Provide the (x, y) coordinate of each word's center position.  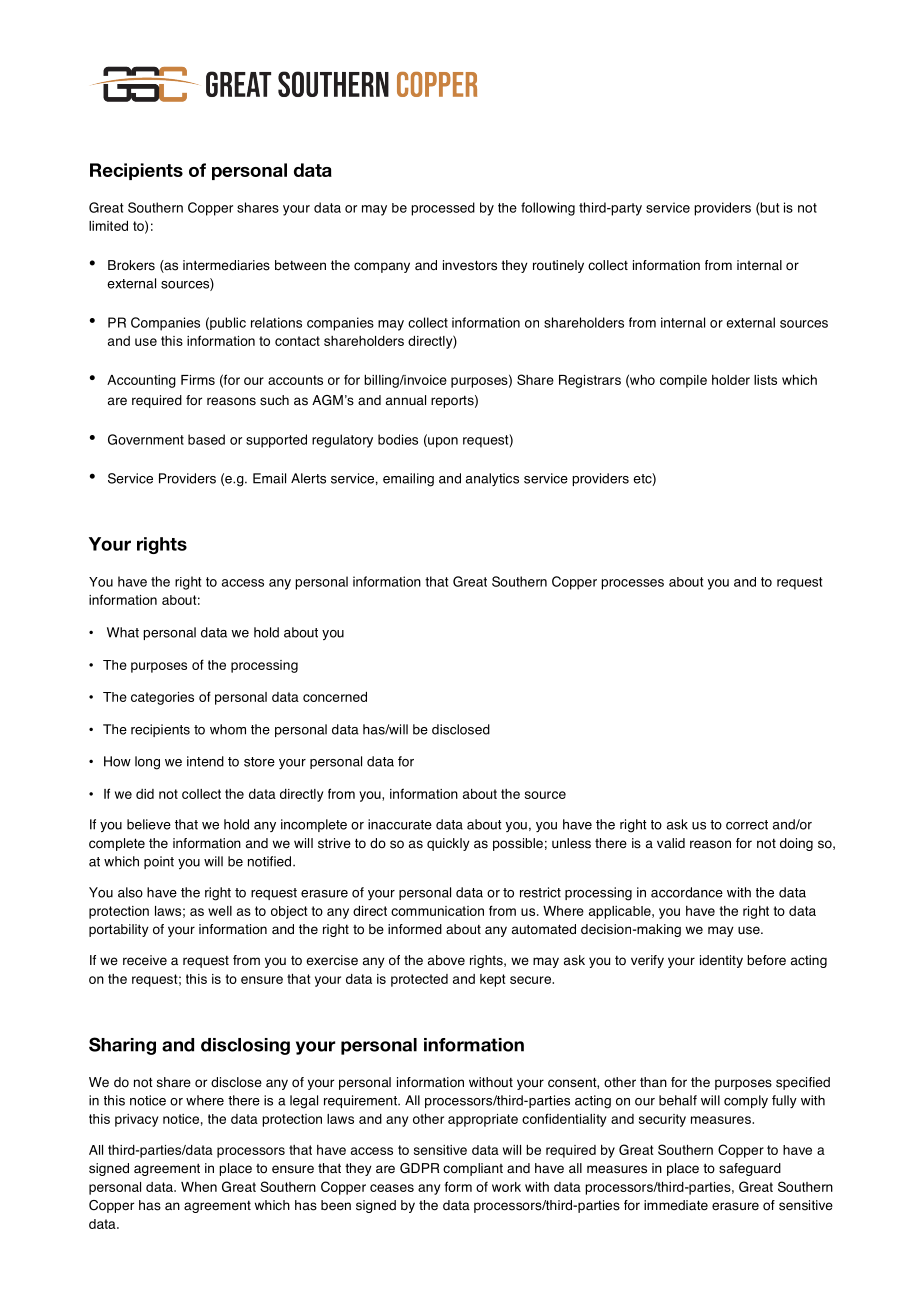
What (123, 632)
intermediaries (226, 265)
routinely (558, 266)
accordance (687, 892)
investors (470, 265)
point (159, 862)
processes (632, 584)
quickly (448, 844)
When (199, 1187)
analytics (492, 479)
